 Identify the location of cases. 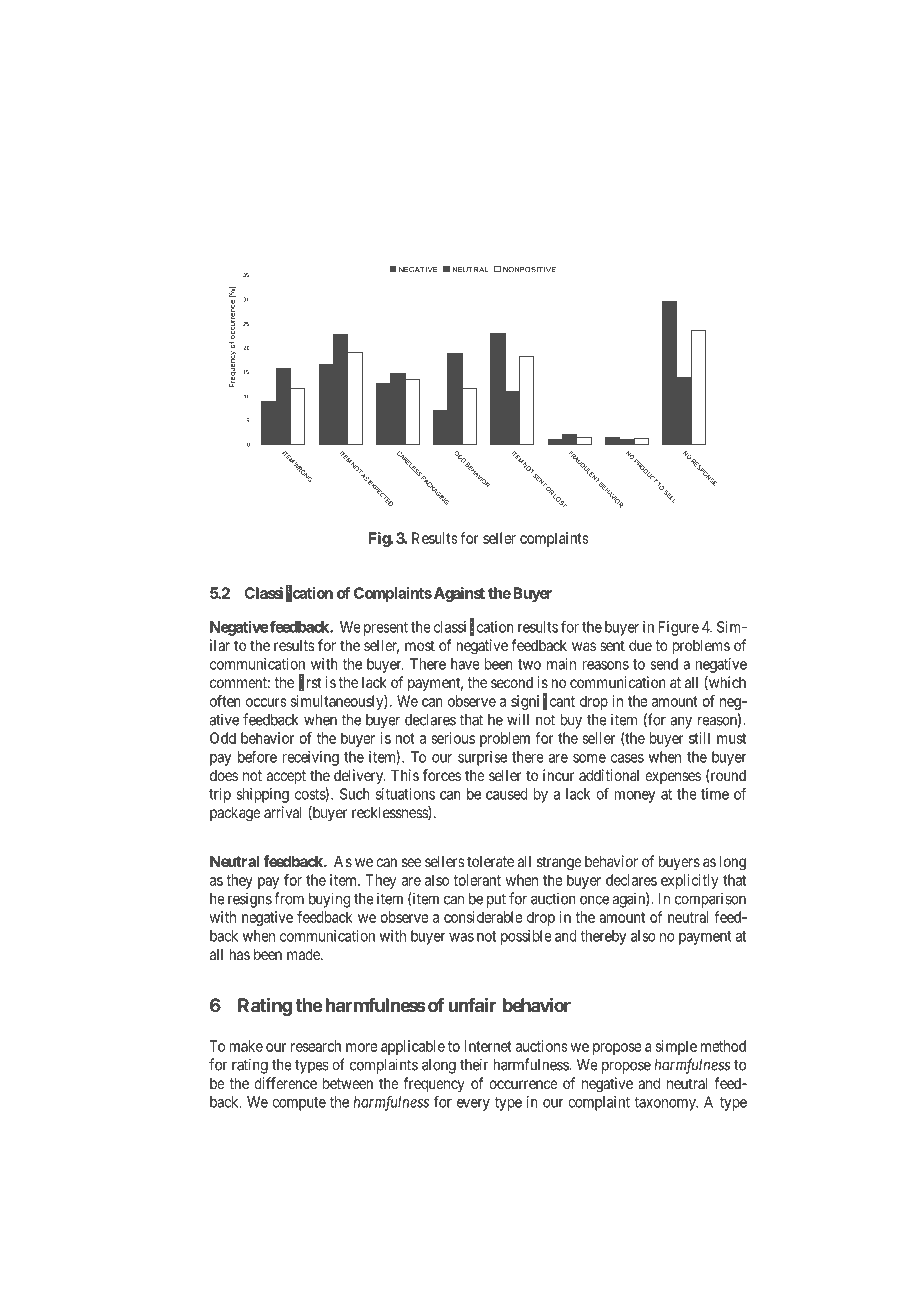
(627, 758).
